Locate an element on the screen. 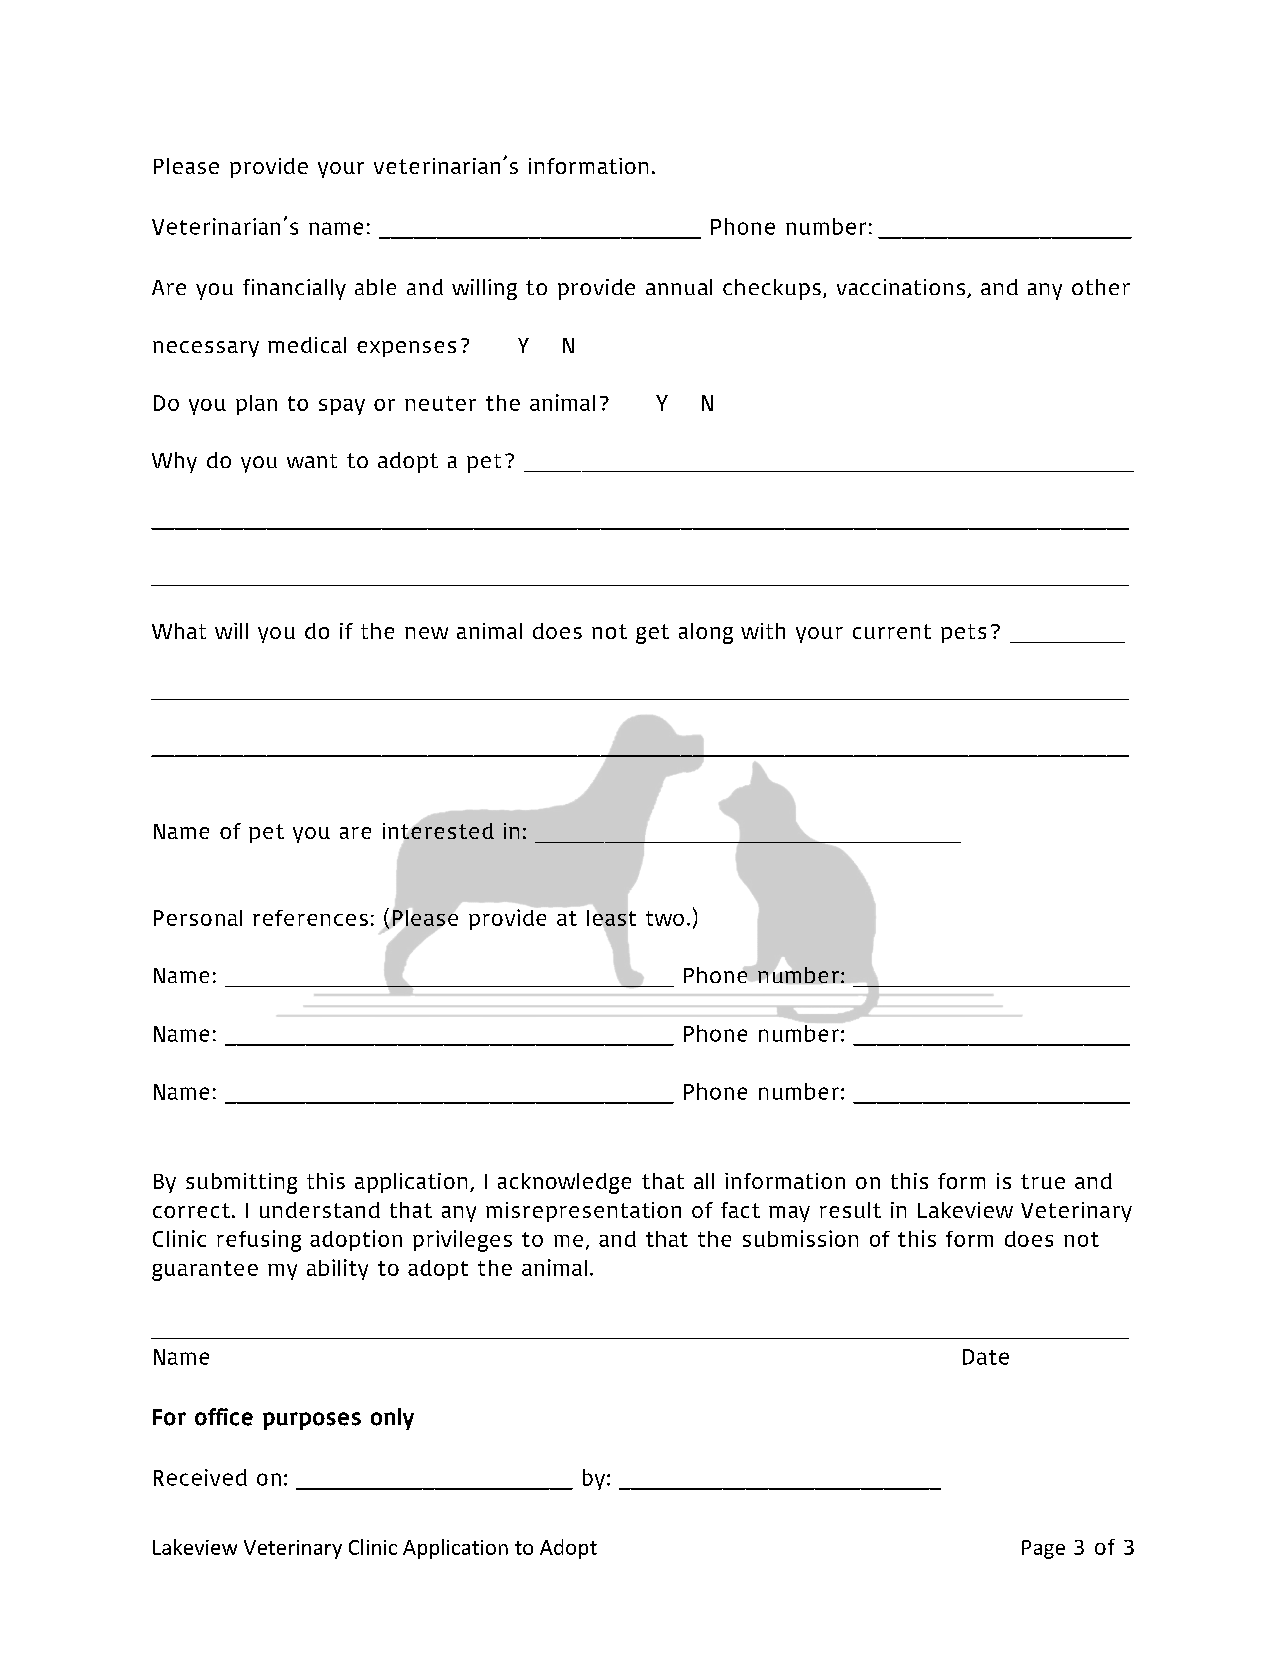  annual is located at coordinates (679, 287).
